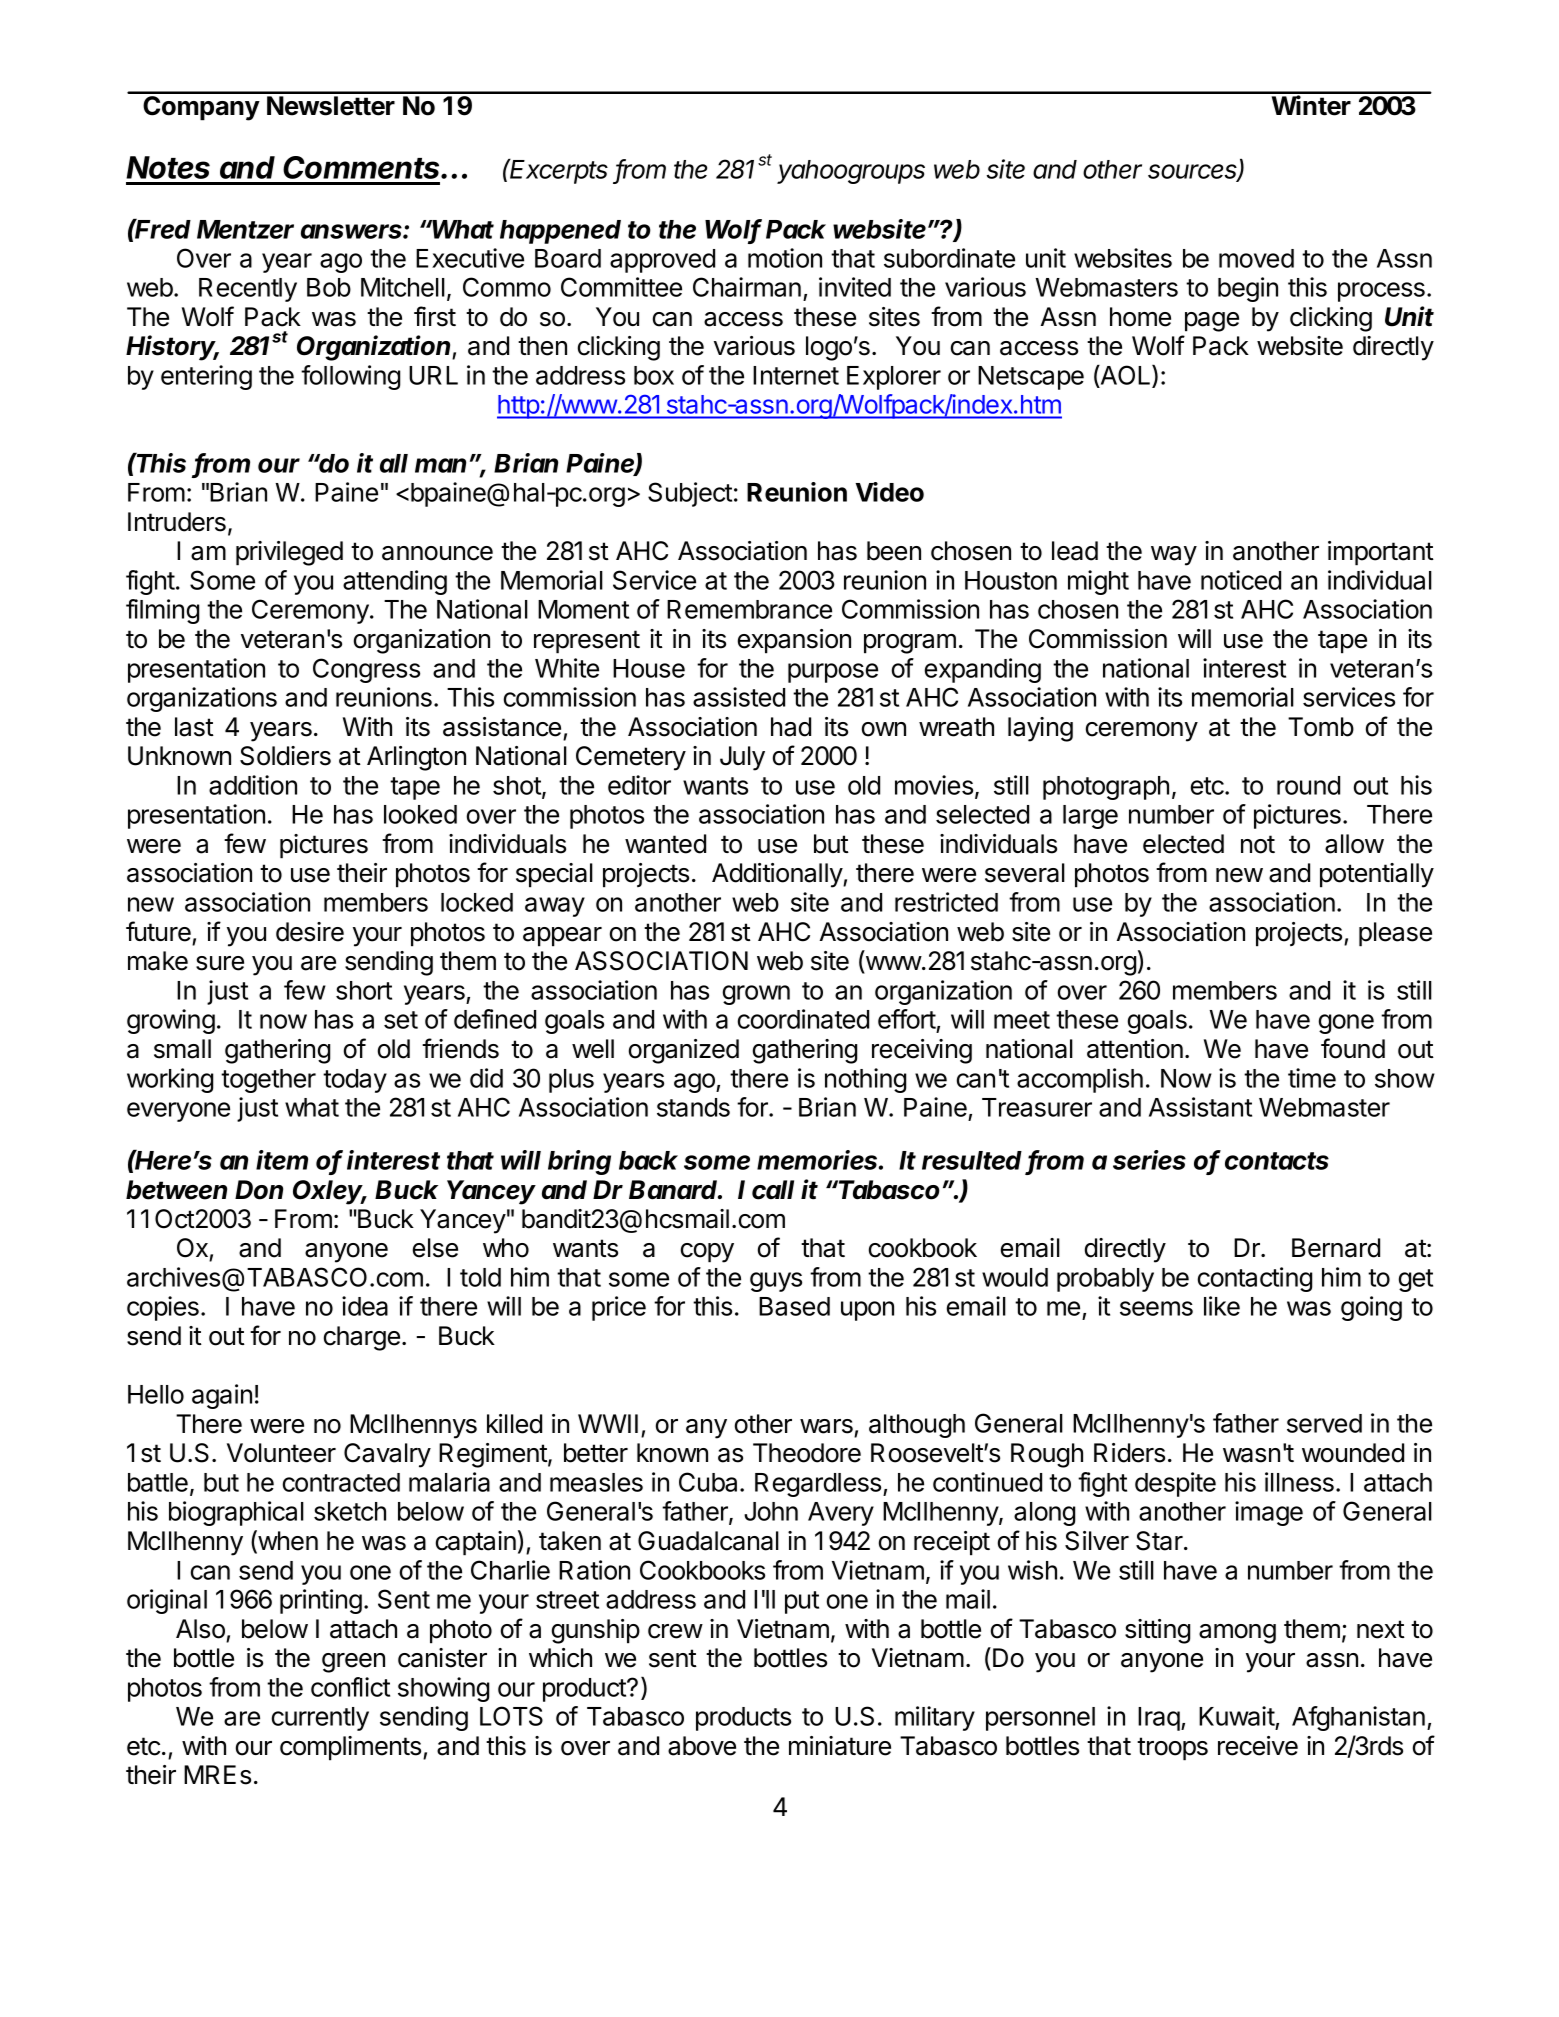 The image size is (1559, 2017). Describe the element at coordinates (365, 1306) in the screenshot. I see `idea` at that location.
